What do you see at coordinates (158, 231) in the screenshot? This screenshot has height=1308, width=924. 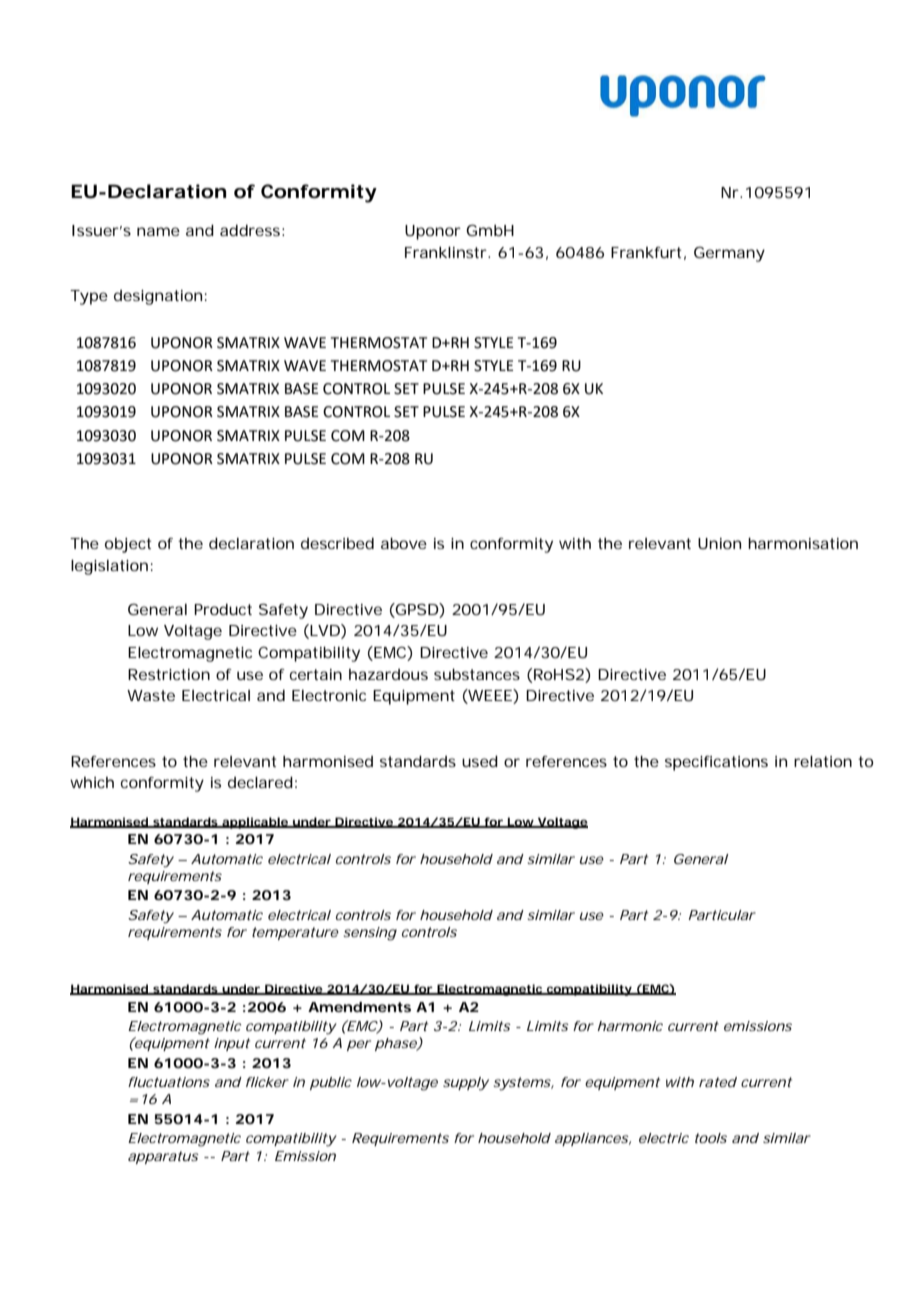 I see `name` at bounding box center [158, 231].
